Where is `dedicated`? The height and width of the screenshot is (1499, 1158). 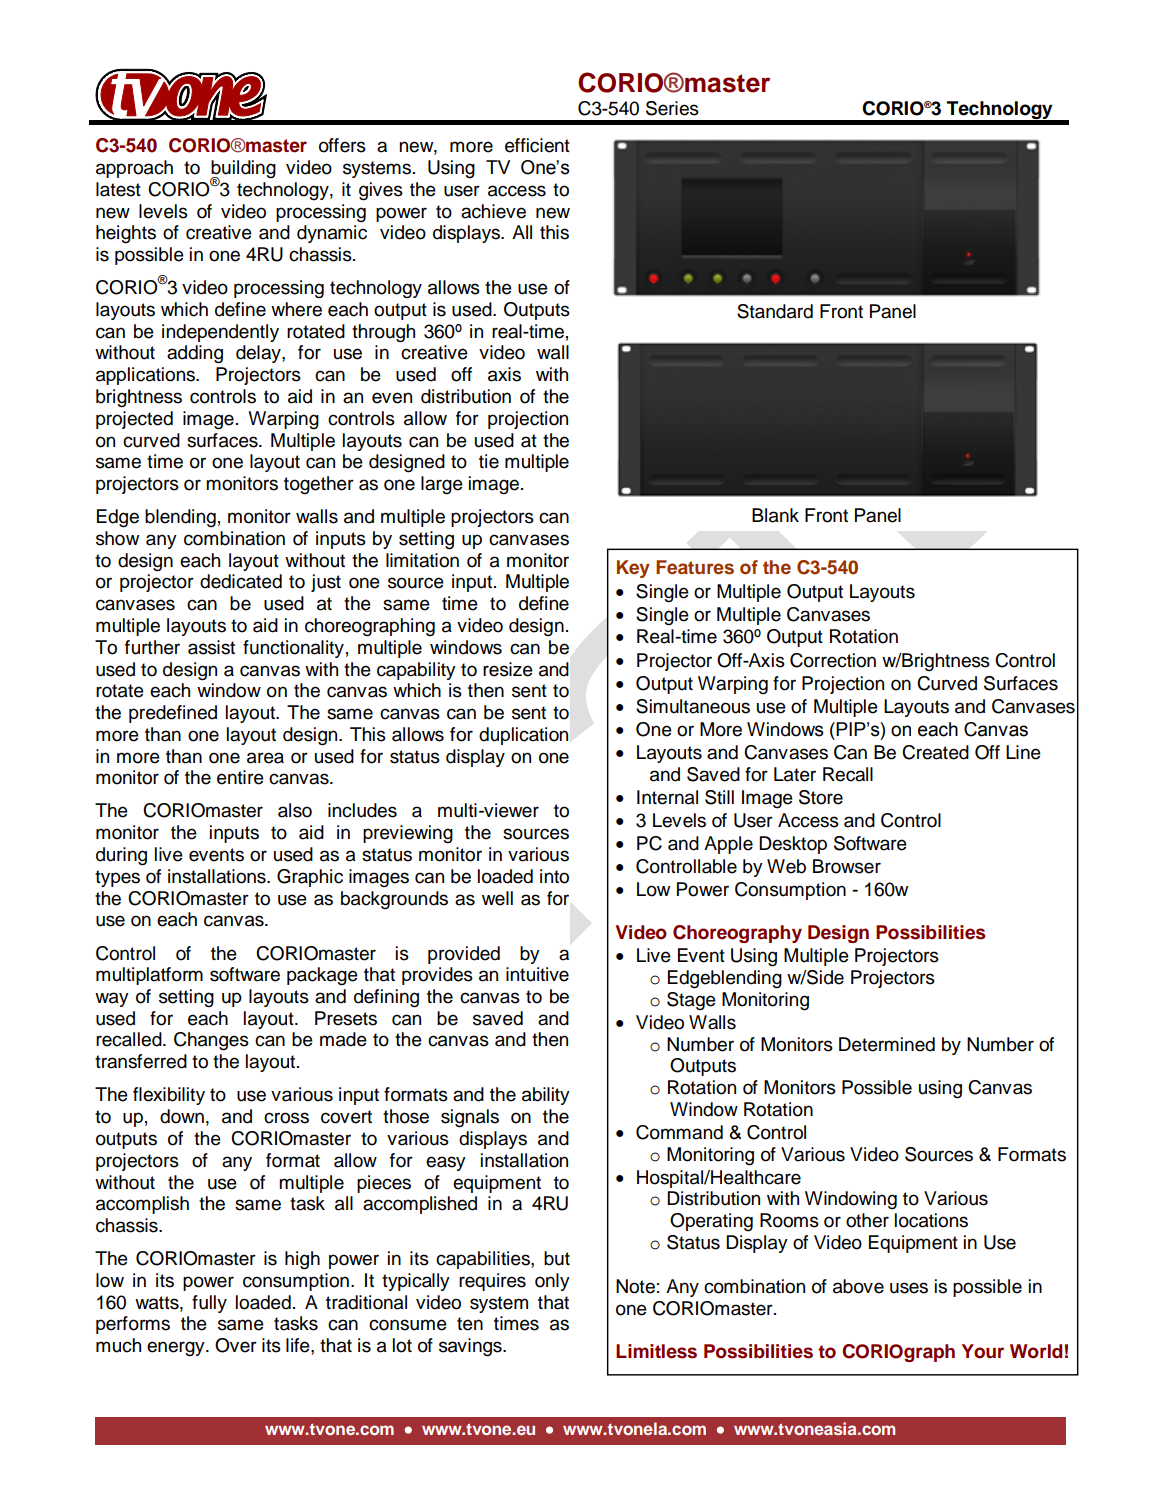 dedicated is located at coordinates (241, 581).
